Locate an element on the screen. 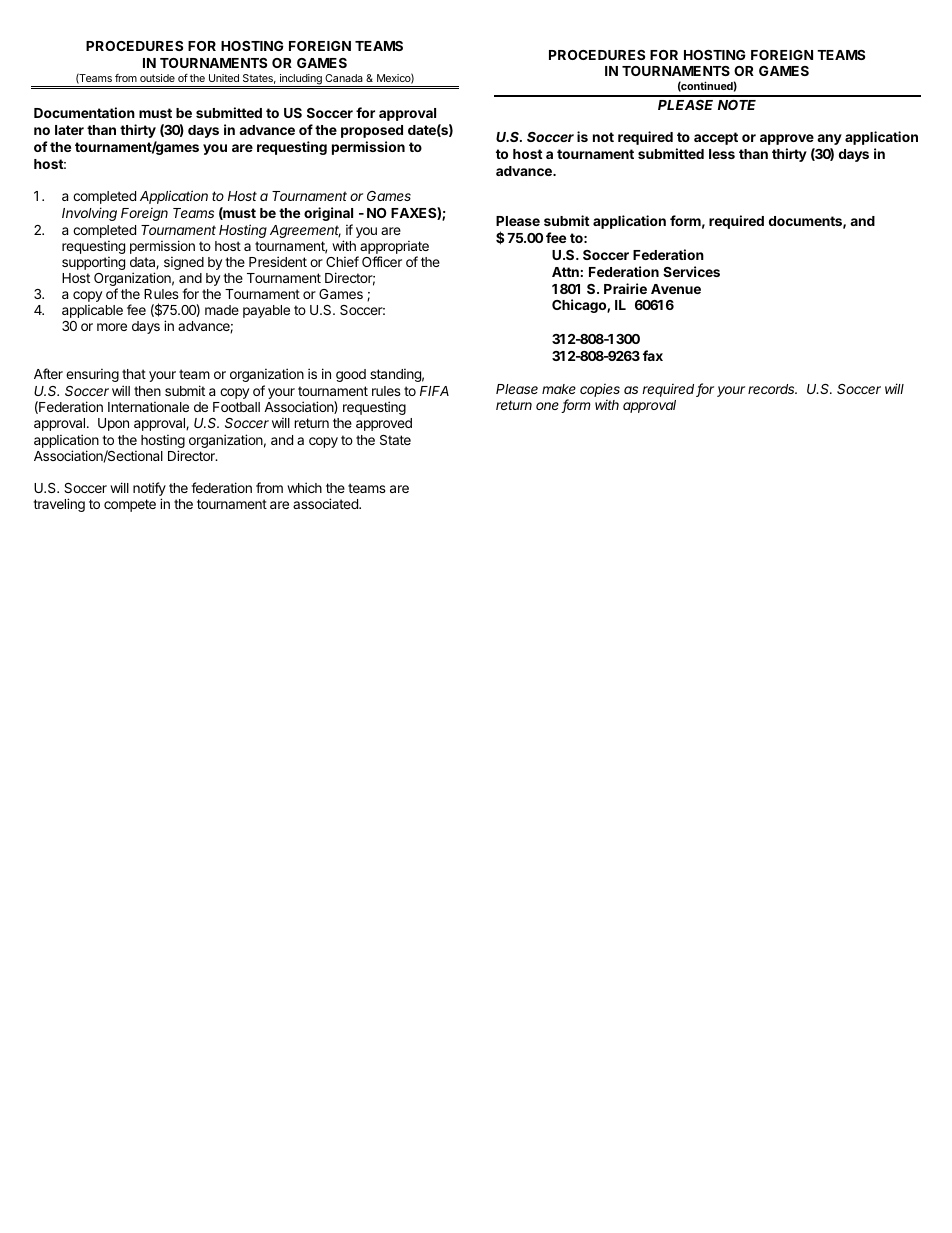  Involving is located at coordinates (89, 214).
